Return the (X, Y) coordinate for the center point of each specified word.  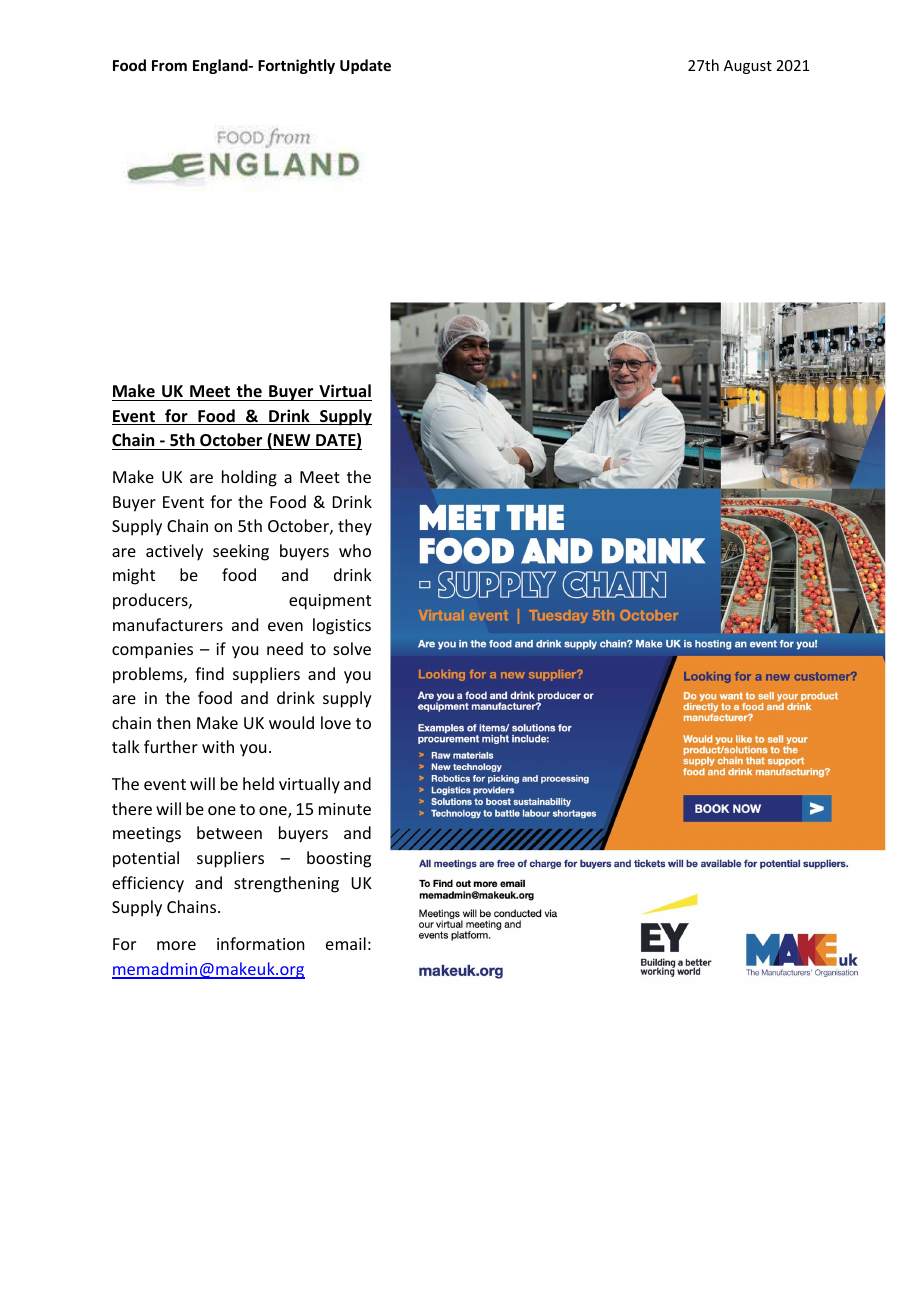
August (748, 67)
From (169, 65)
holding (249, 478)
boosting (339, 859)
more (176, 945)
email (346, 943)
